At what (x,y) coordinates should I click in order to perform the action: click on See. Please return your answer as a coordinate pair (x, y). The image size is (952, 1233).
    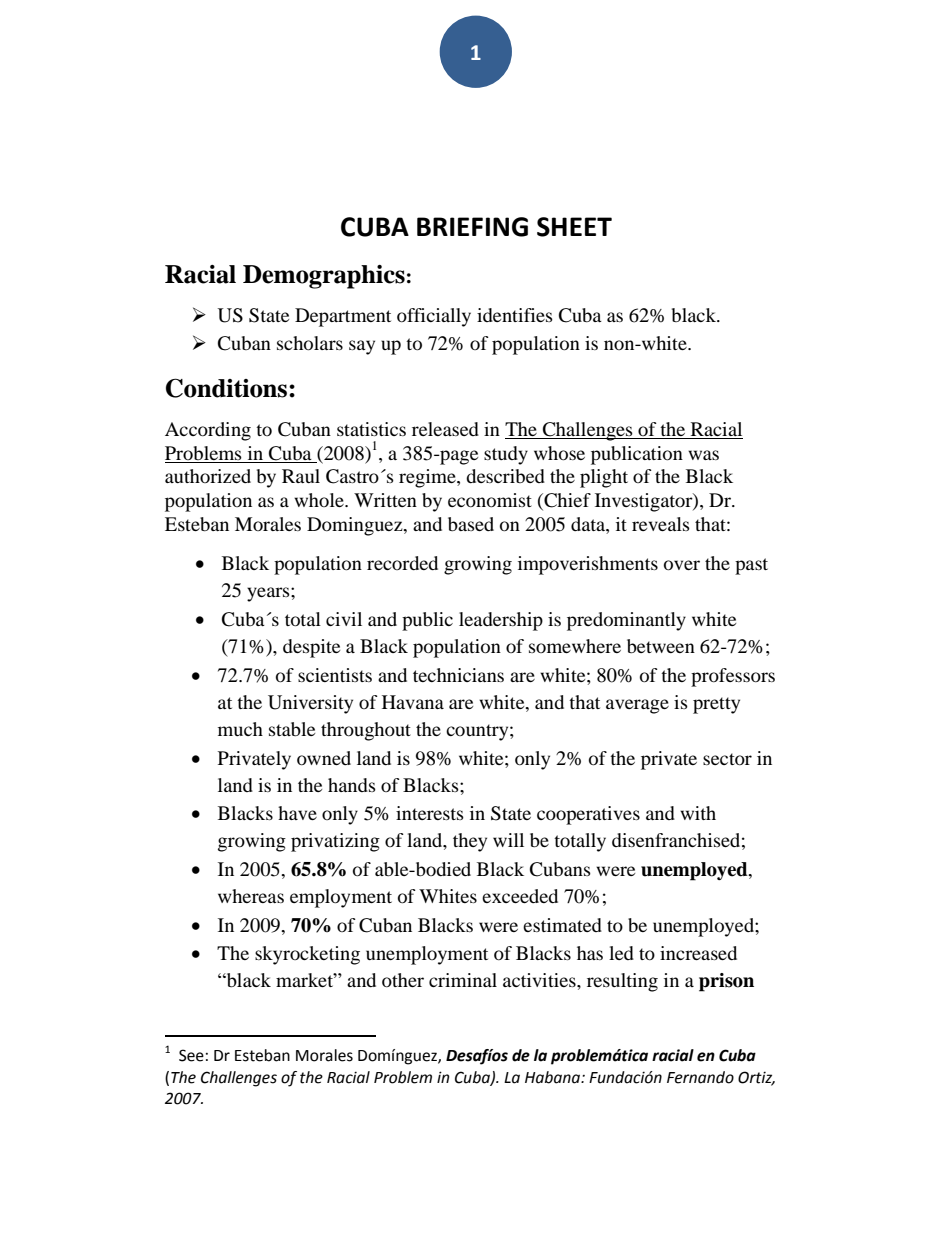
    Looking at the image, I should click on (191, 1055).
